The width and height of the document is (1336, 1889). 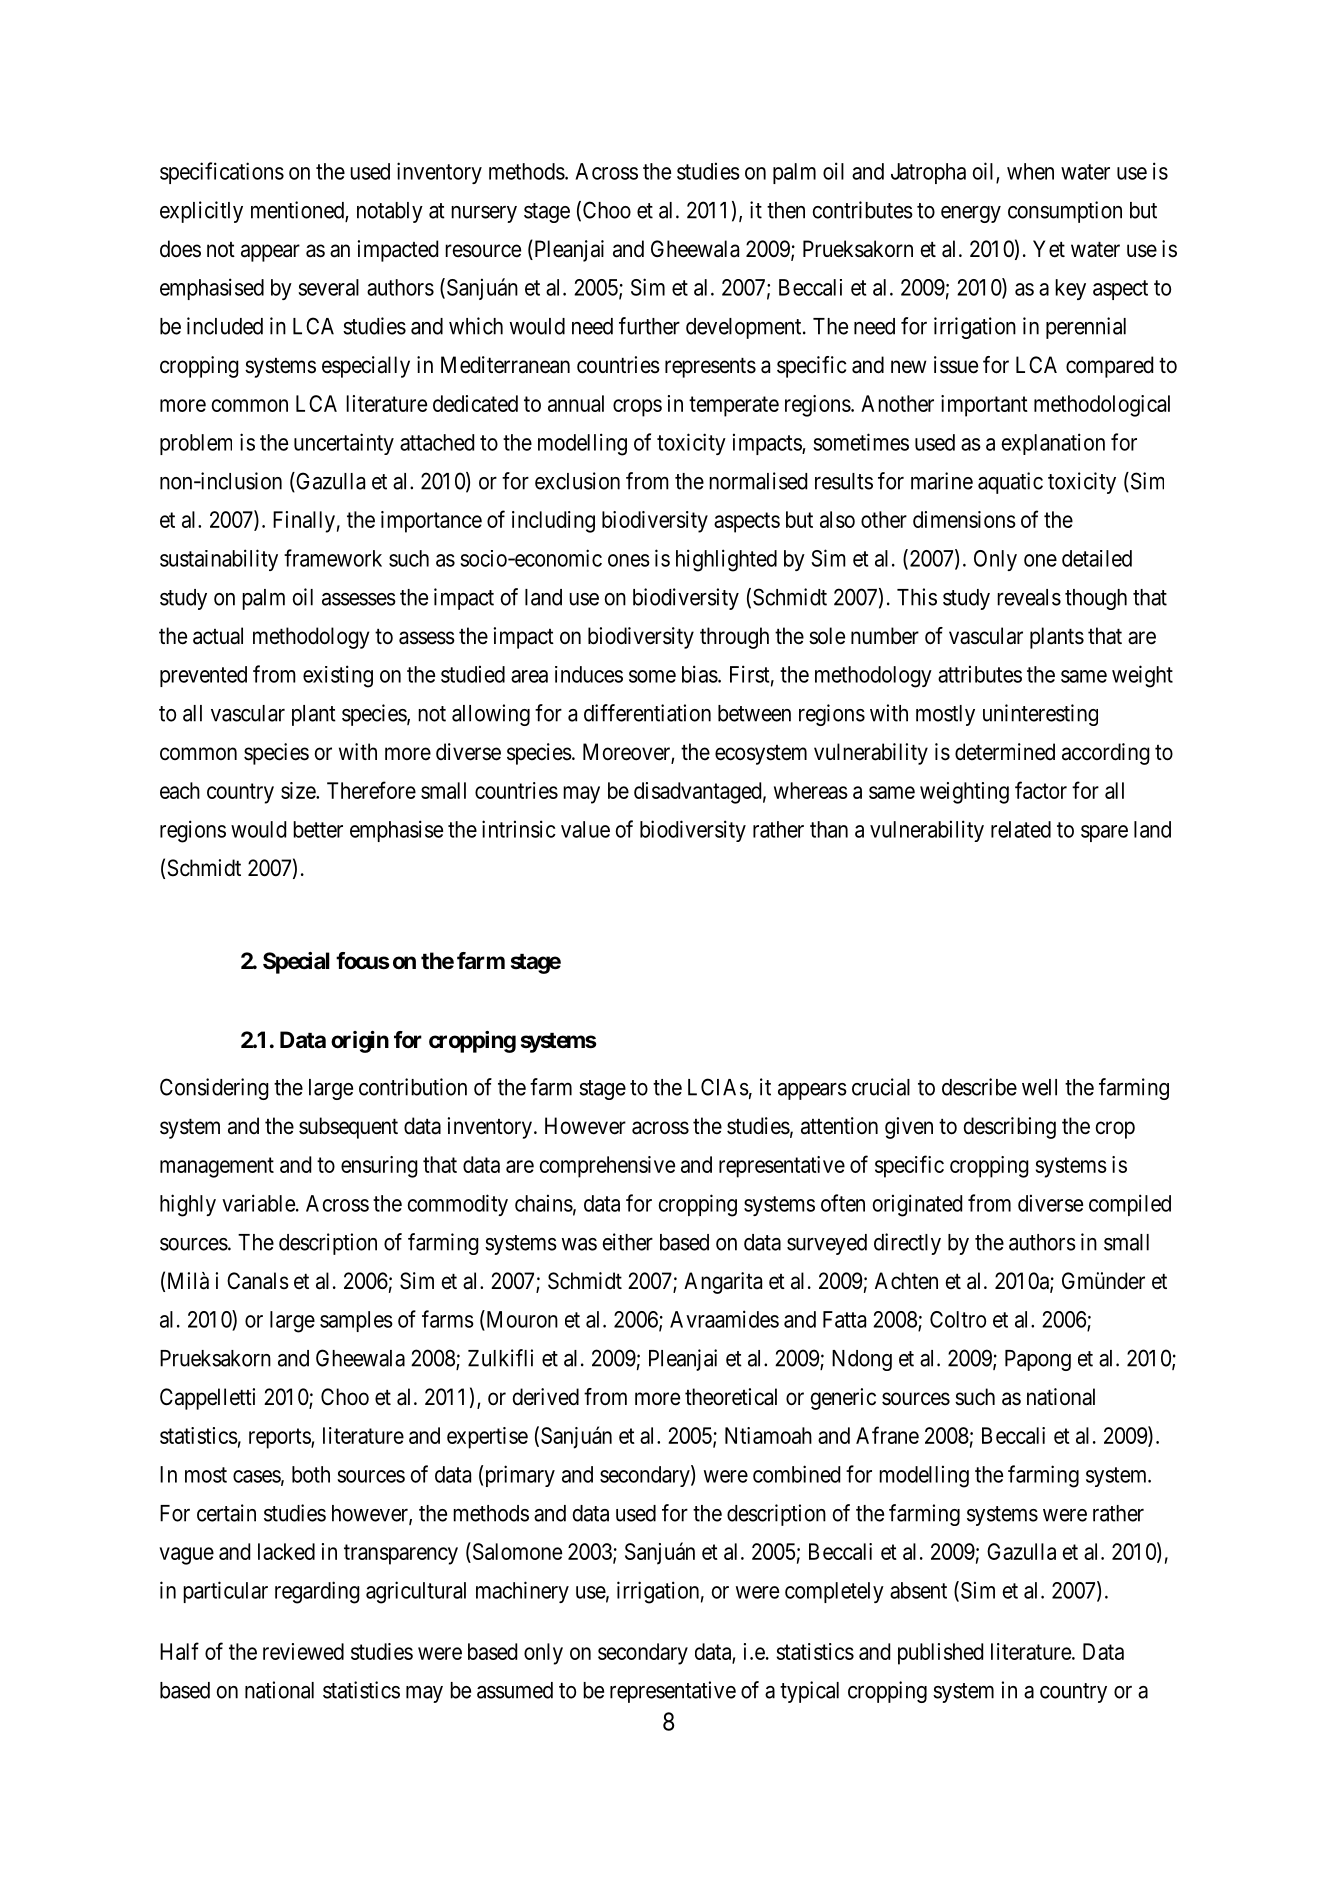 I want to click on differentiation, so click(x=647, y=713).
